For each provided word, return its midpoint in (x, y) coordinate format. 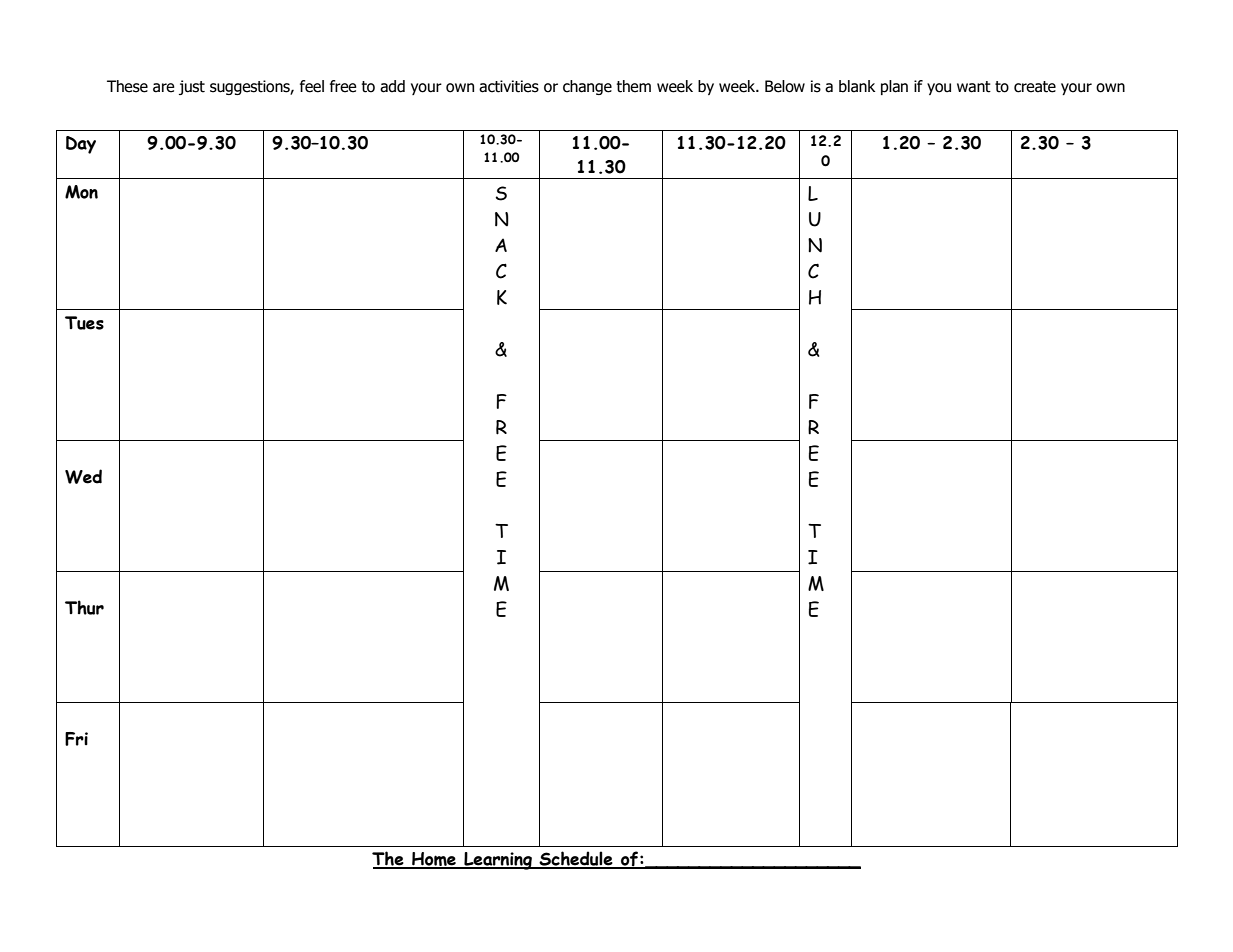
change (587, 87)
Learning (498, 861)
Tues (84, 323)
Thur (84, 607)
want (974, 87)
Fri (76, 739)
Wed (83, 476)
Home (434, 860)
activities (509, 86)
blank (857, 86)
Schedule (576, 859)
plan (894, 87)
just (192, 87)
